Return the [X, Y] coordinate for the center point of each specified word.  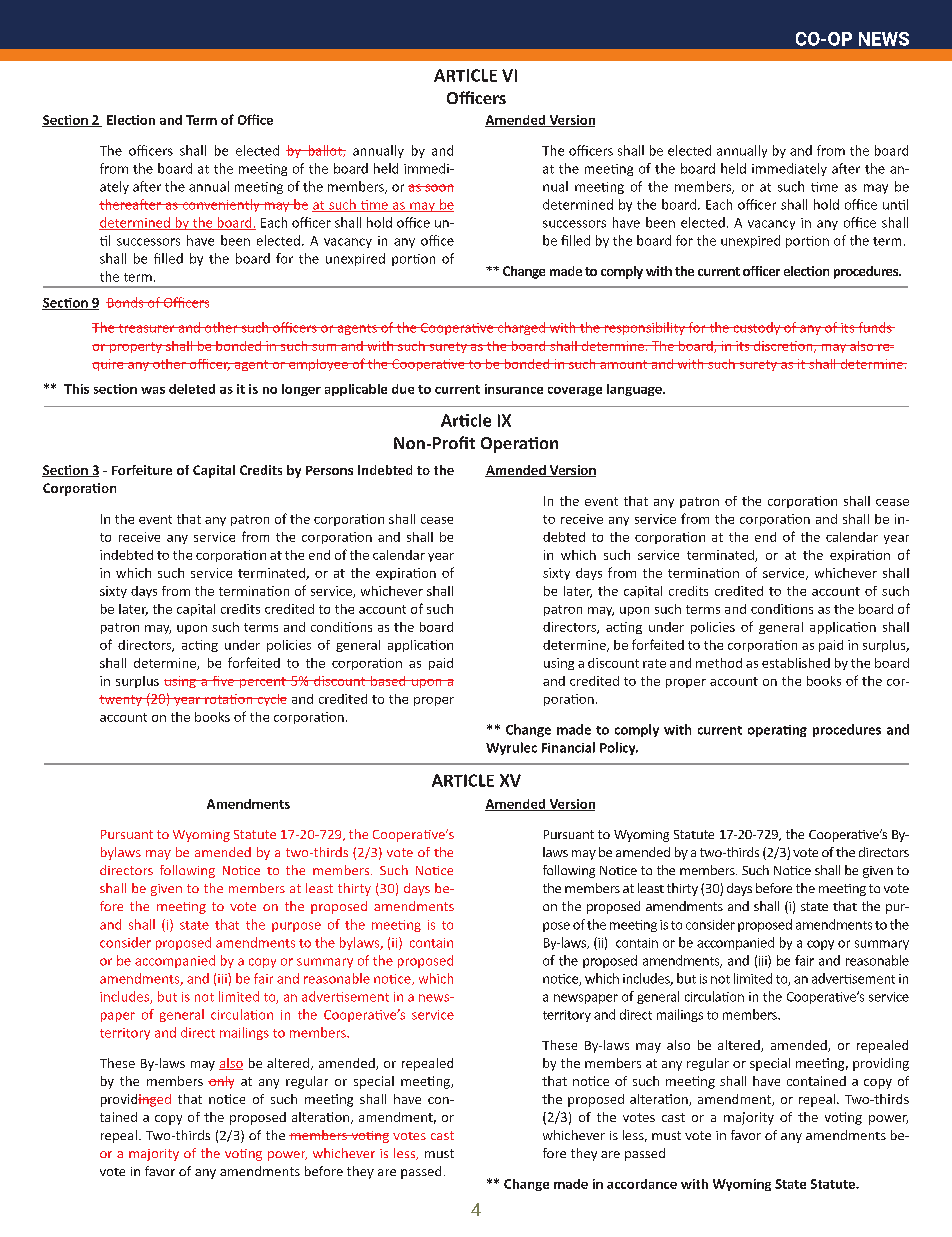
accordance [642, 1184]
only [221, 1082]
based [388, 681]
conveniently [221, 205]
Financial [568, 747]
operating [777, 731]
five [223, 681]
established [796, 663]
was [153, 390]
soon [438, 188]
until [895, 204]
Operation [519, 445]
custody [757, 328]
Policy [619, 748]
